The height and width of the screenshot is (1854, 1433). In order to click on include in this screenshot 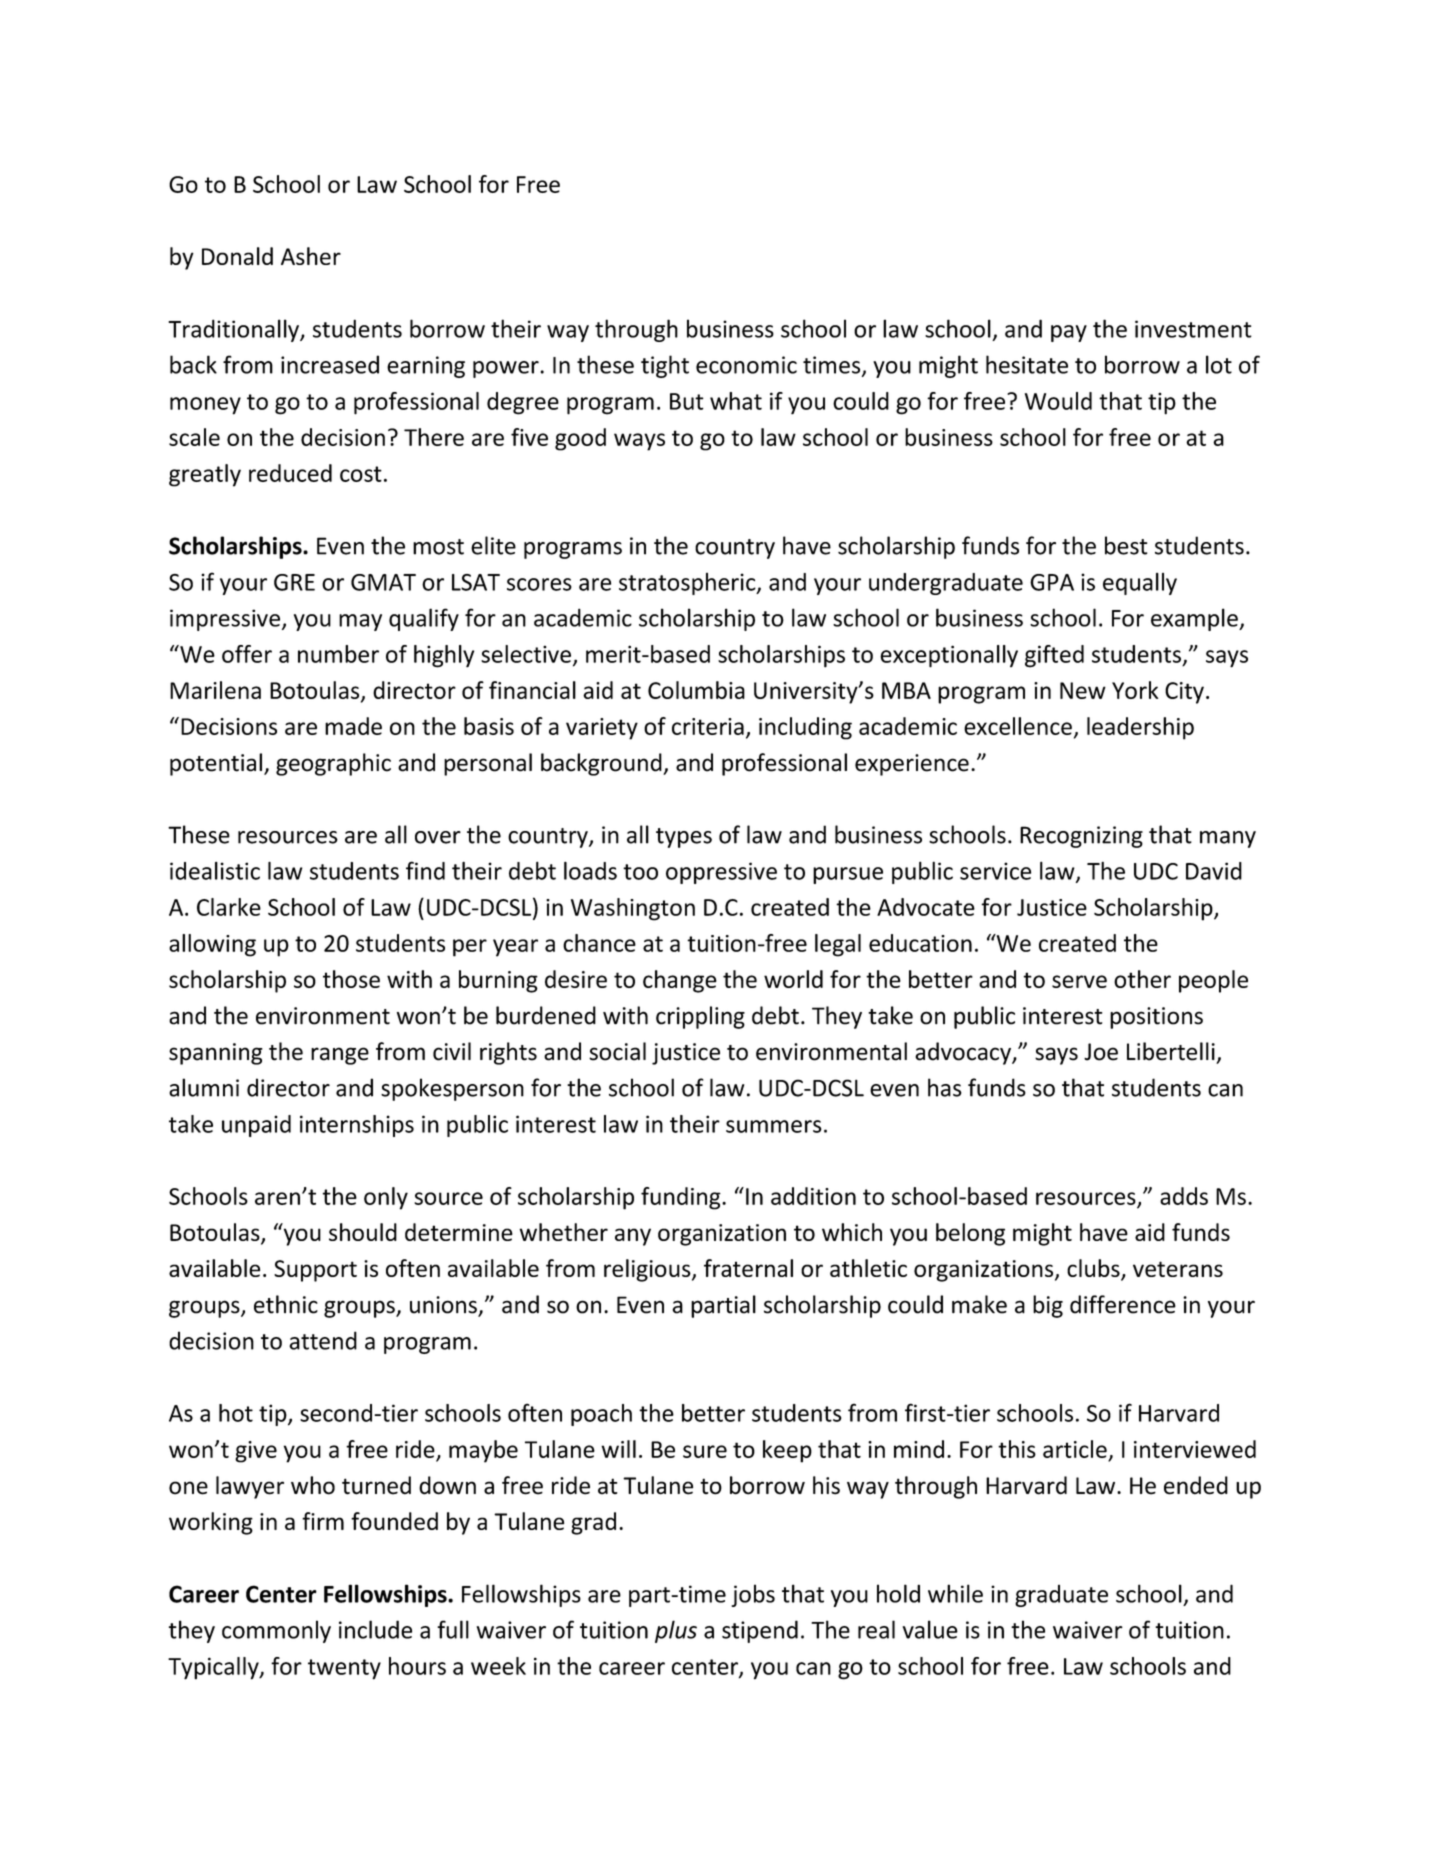, I will do `click(375, 1629)`.
